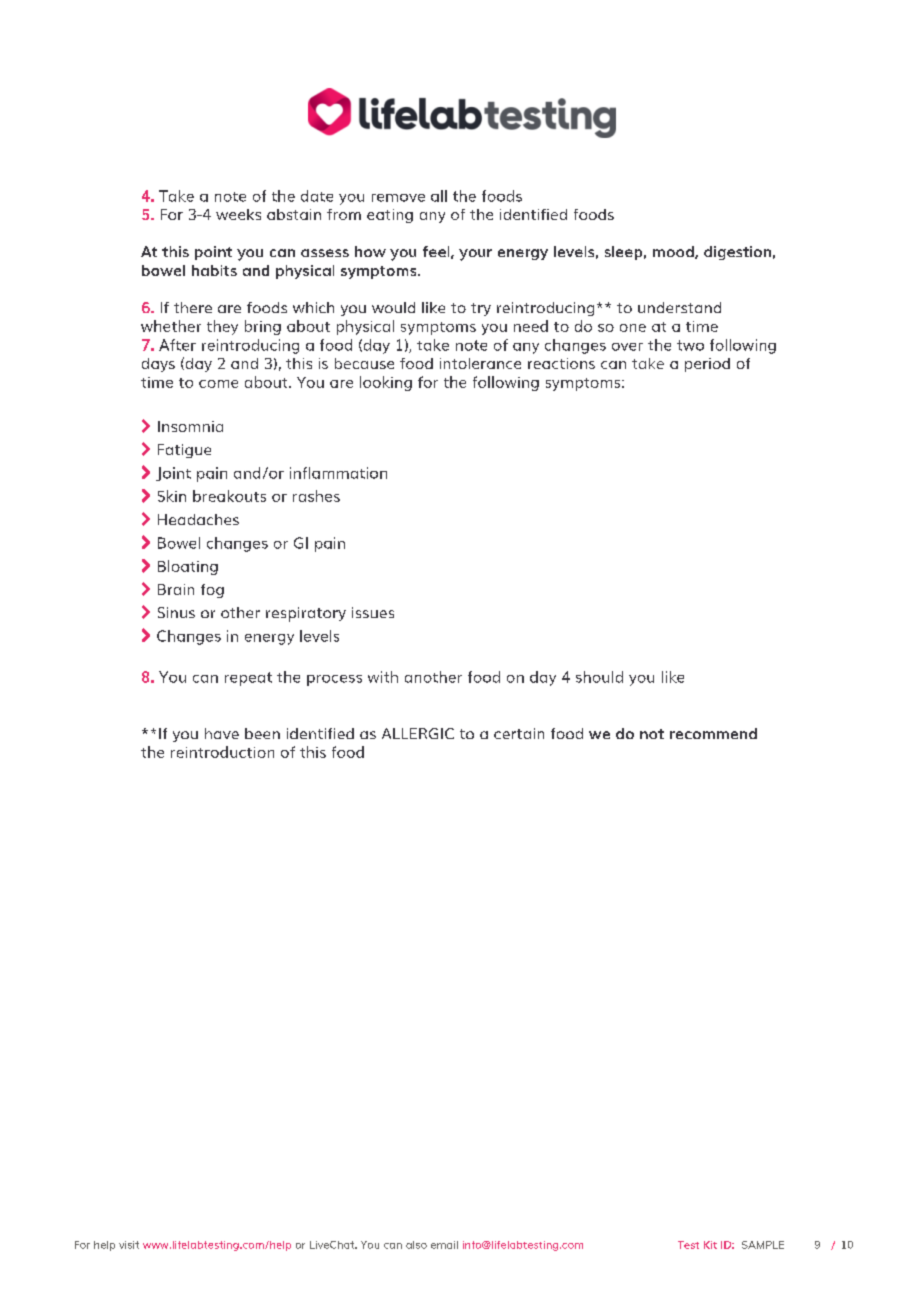 This screenshot has height=1308, width=924. I want to click on reintroduction, so click(222, 752).
